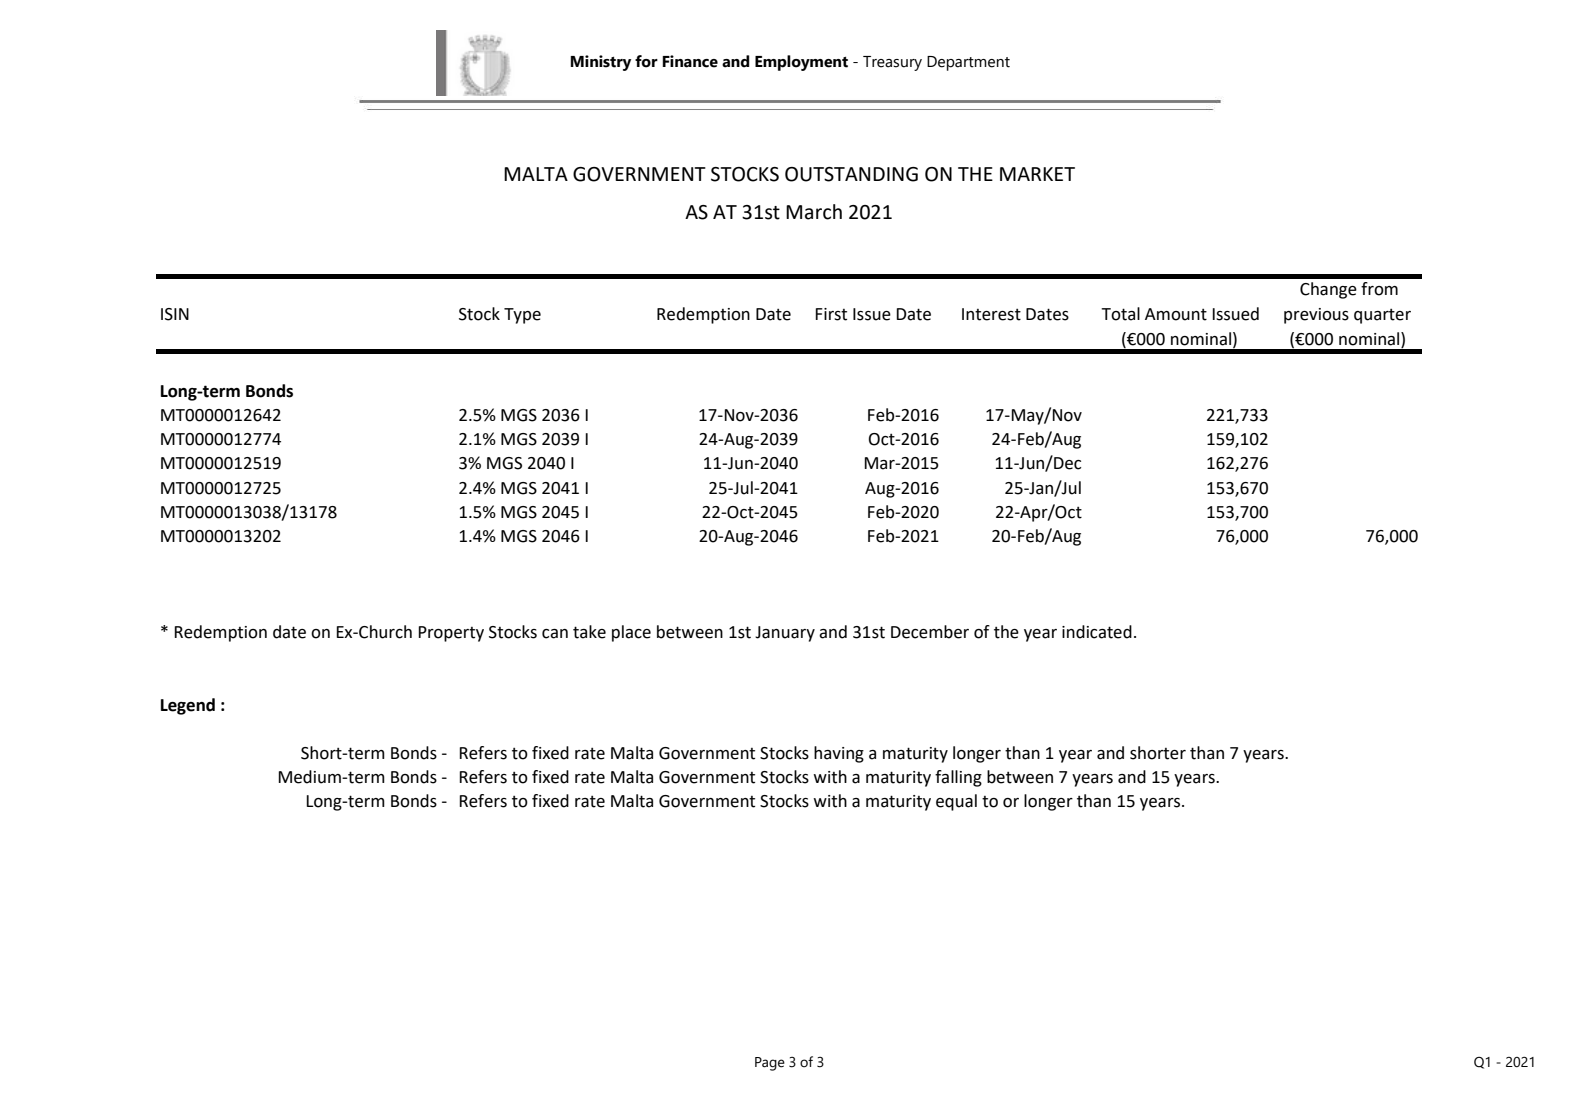  Describe the element at coordinates (839, 754) in the image. I see `having` at that location.
